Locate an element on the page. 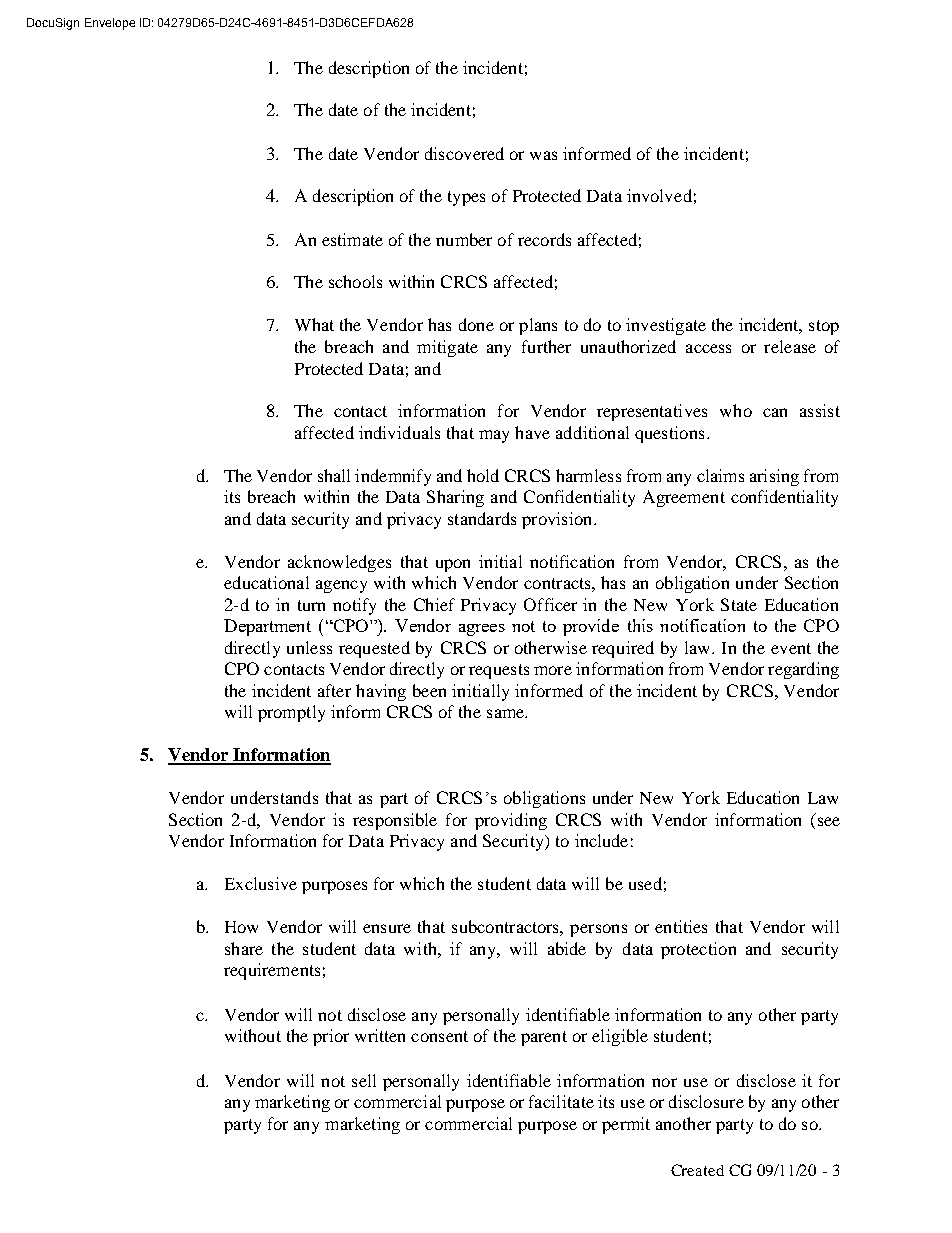 The image size is (952, 1233). shall is located at coordinates (334, 475).
